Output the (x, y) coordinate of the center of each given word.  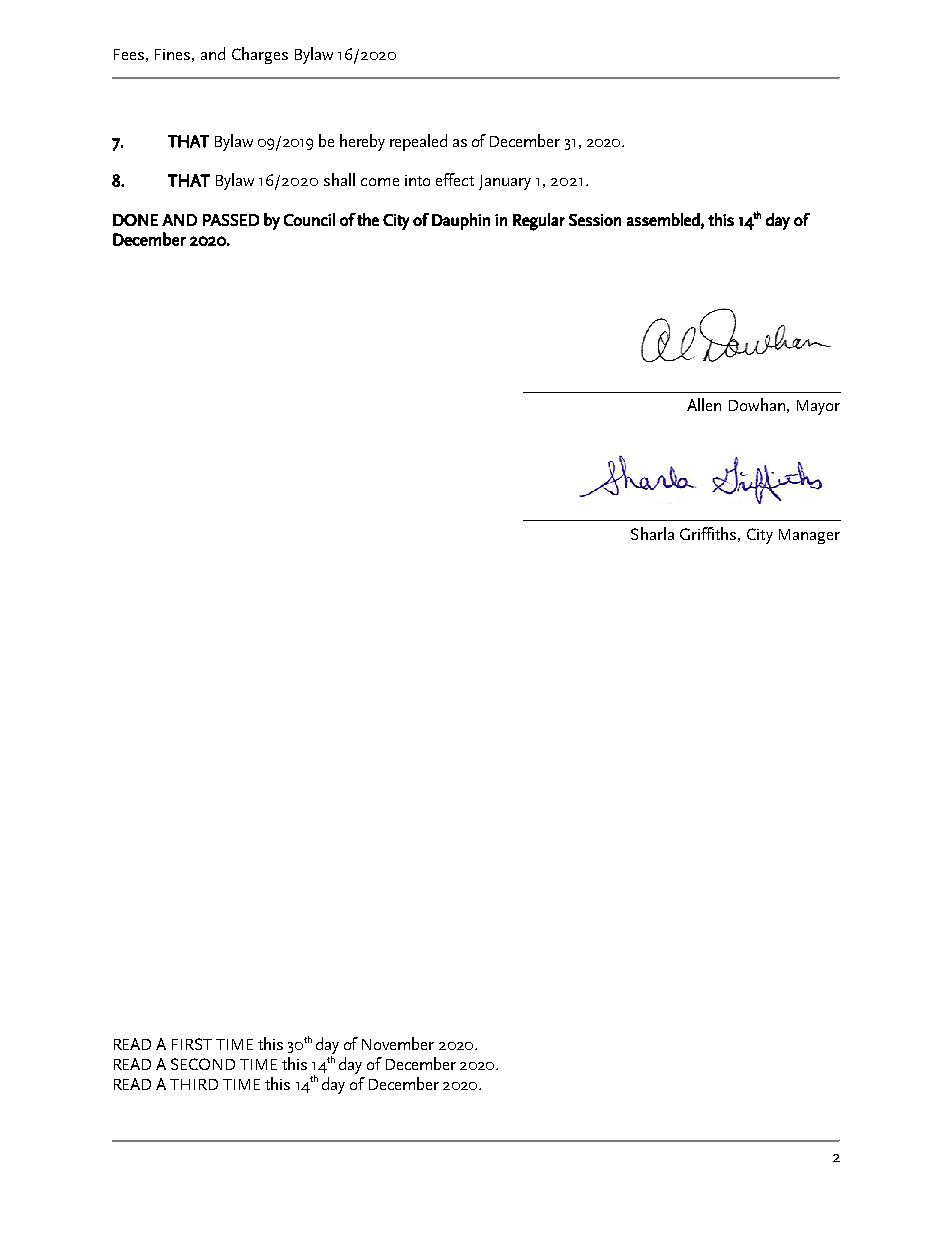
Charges (260, 55)
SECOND (203, 1064)
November (398, 1043)
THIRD (194, 1084)
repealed (418, 142)
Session (595, 220)
